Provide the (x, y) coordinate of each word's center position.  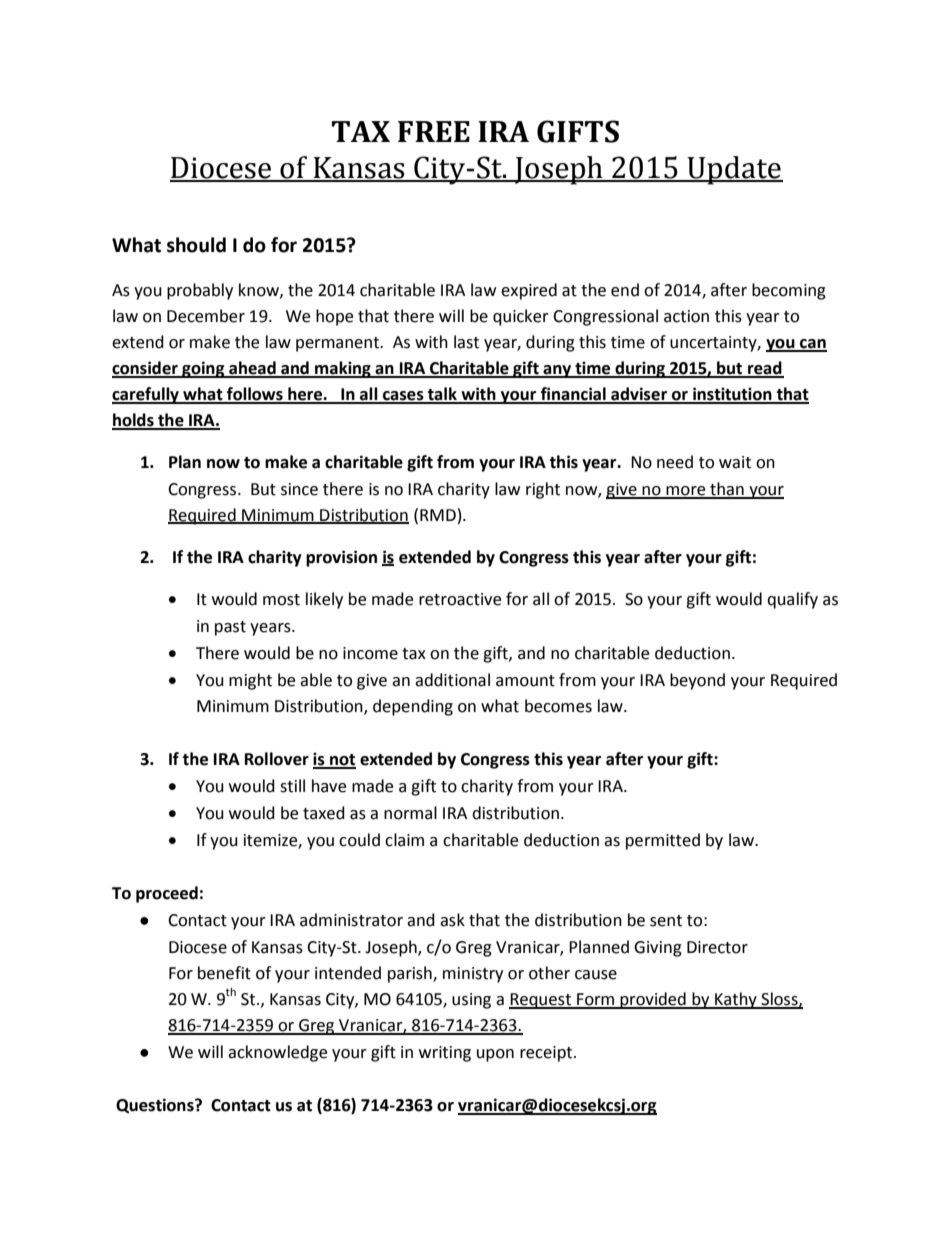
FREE (434, 131)
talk (442, 395)
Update (734, 170)
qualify (792, 600)
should (196, 245)
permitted (663, 841)
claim (404, 840)
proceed (167, 894)
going (203, 369)
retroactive (460, 599)
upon (495, 1055)
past (230, 628)
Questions (156, 1106)
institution (732, 395)
